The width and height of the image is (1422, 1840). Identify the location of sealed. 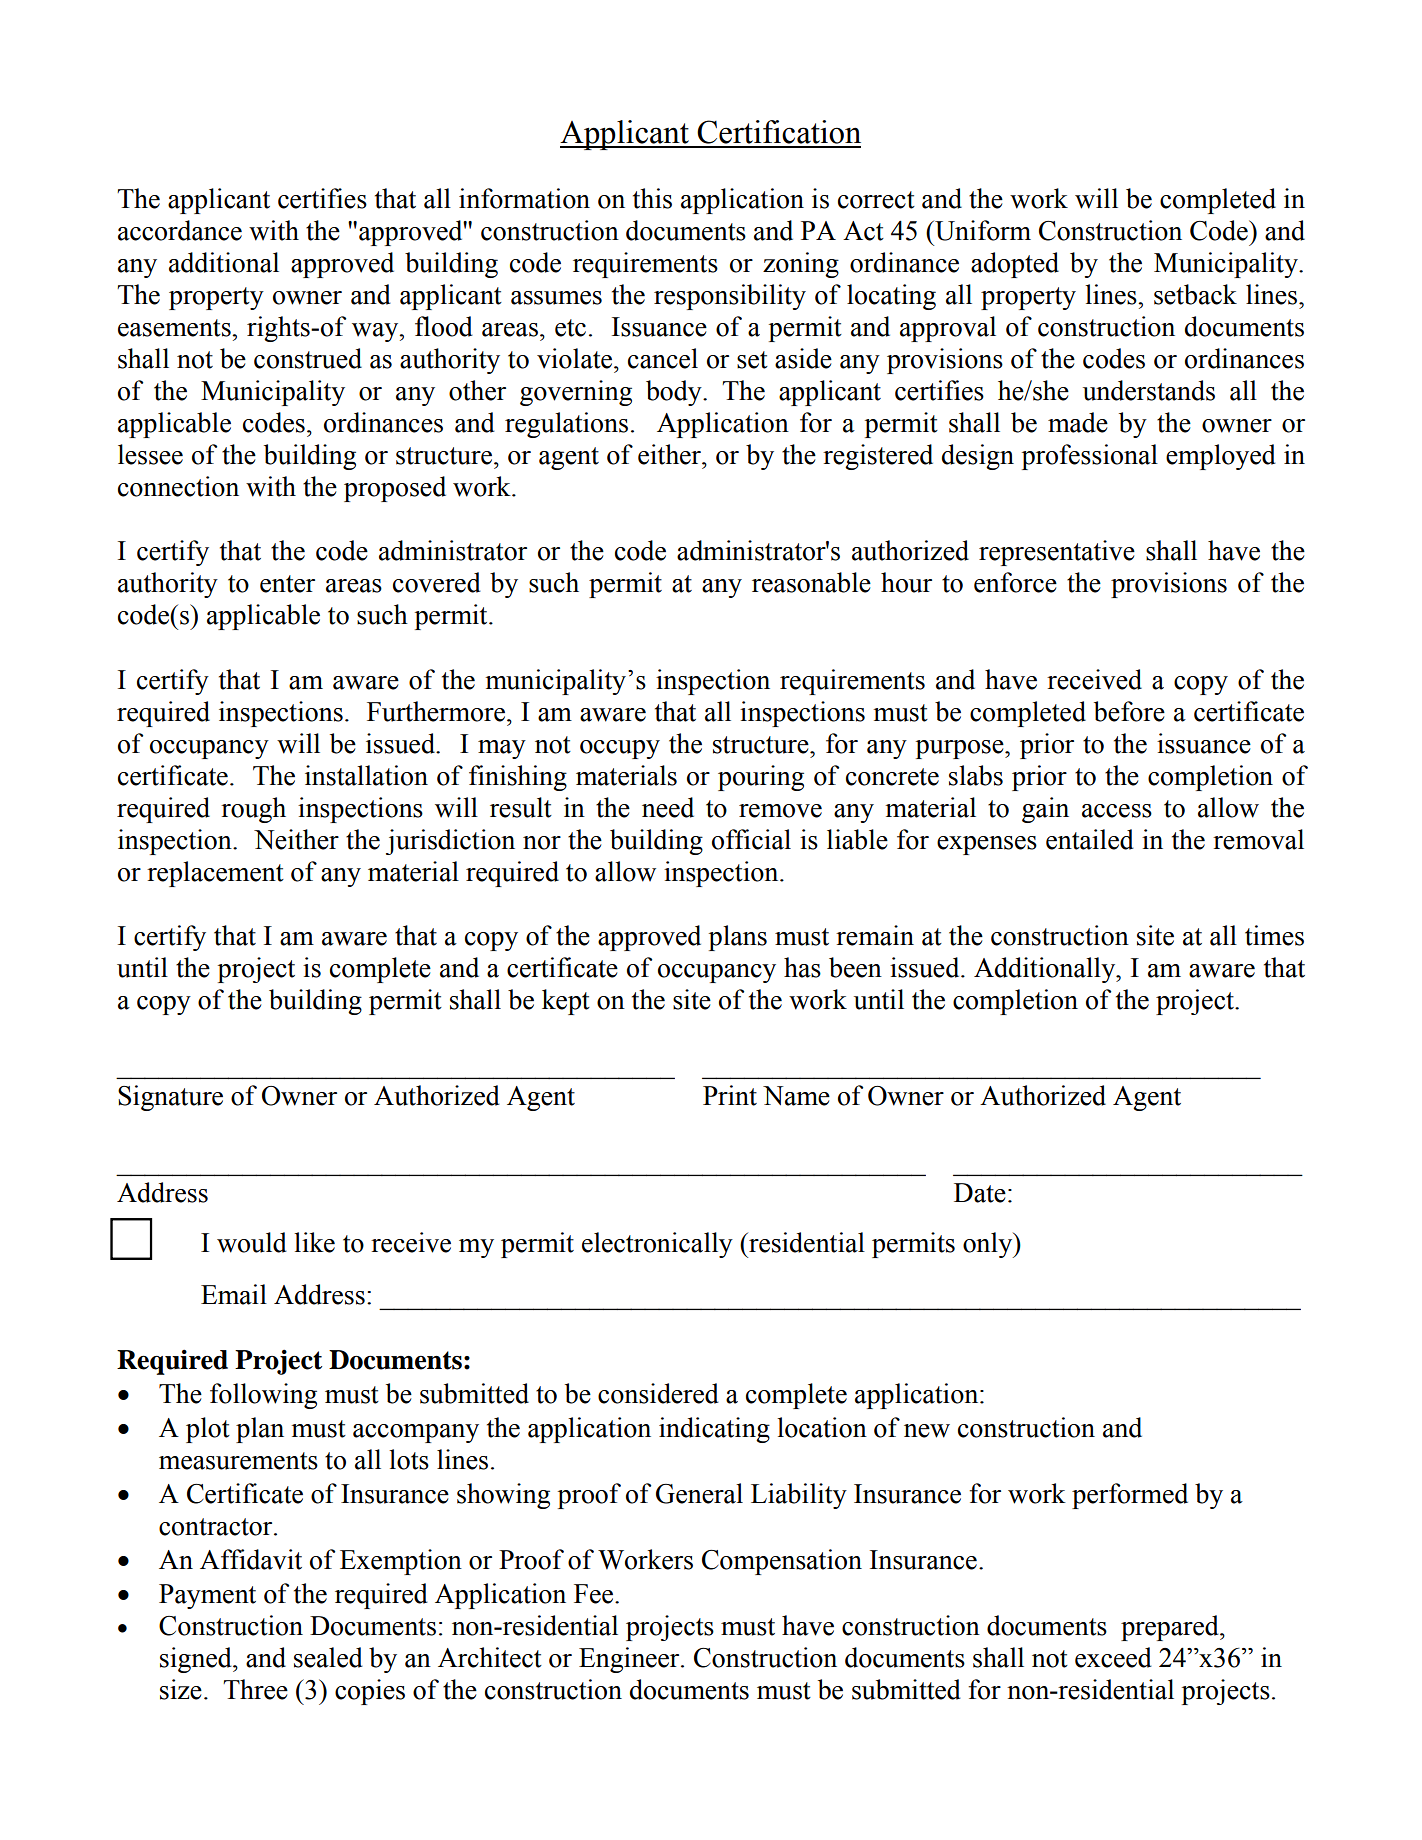
(328, 1657).
